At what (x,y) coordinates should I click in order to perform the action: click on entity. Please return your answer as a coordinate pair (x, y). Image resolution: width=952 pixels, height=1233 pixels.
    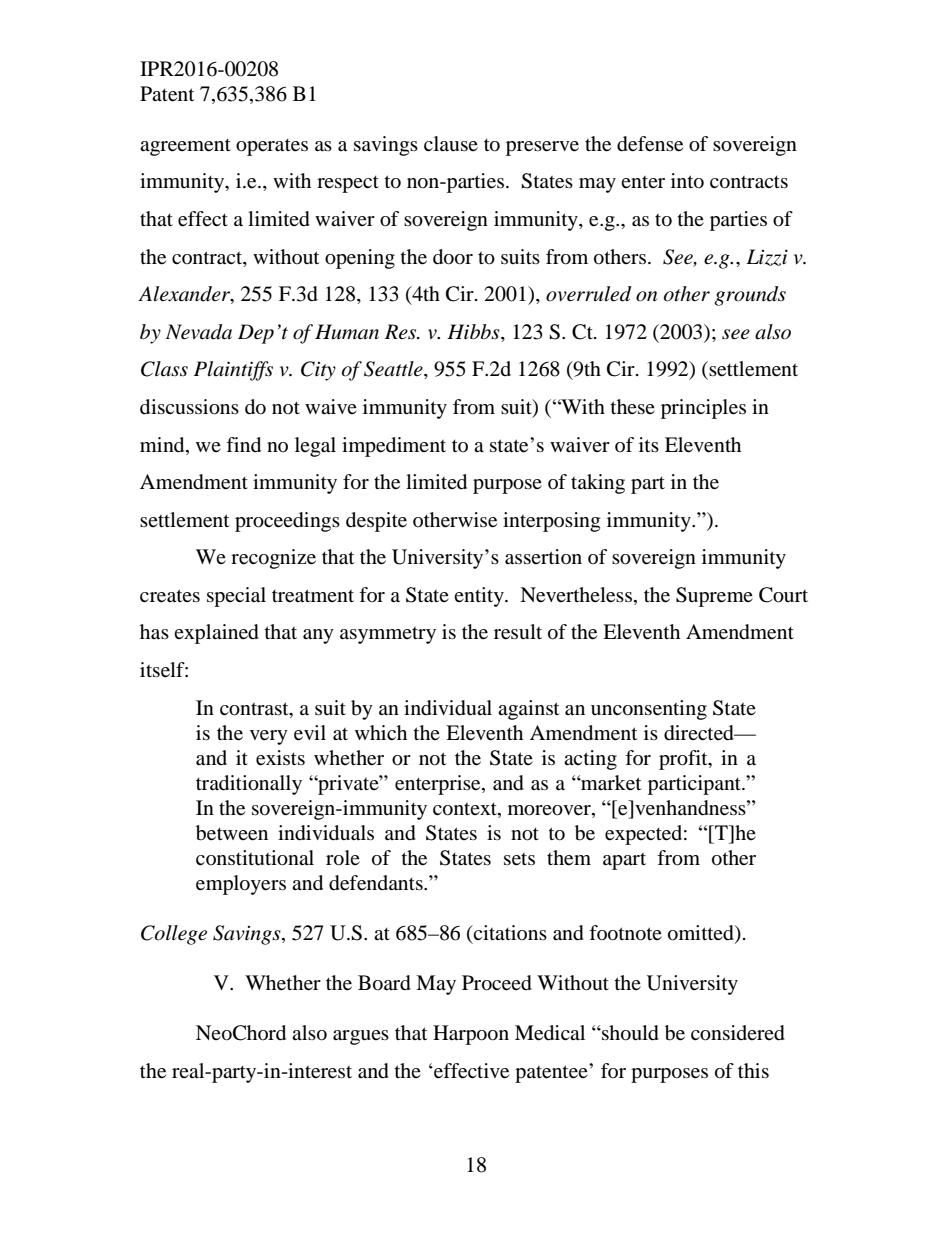
    Looking at the image, I should click on (480, 597).
